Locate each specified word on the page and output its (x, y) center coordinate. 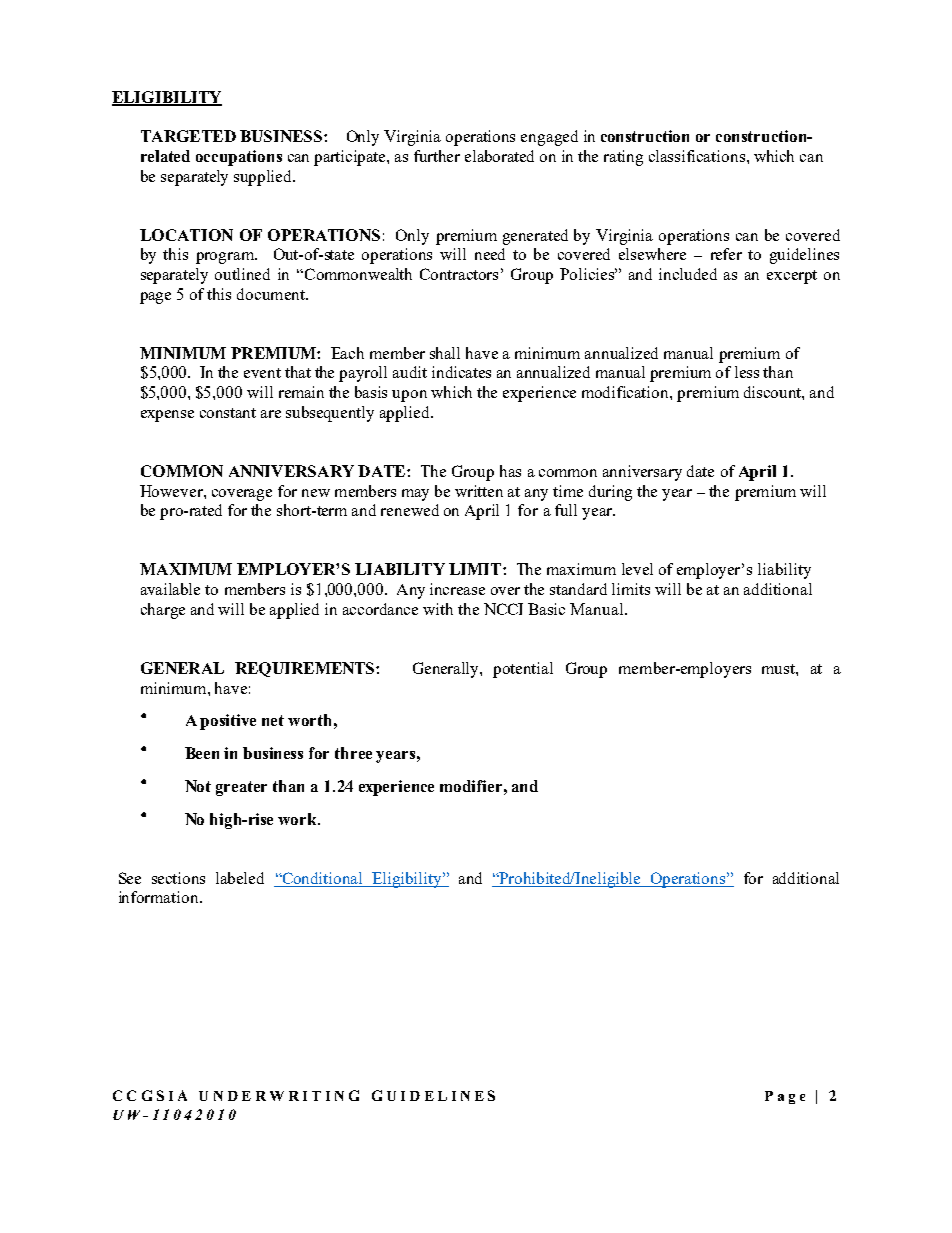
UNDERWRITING (279, 1095)
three (353, 753)
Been (202, 753)
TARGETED (188, 136)
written (479, 491)
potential (523, 670)
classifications (697, 156)
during (610, 493)
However (172, 491)
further (437, 156)
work (299, 819)
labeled (240, 878)
